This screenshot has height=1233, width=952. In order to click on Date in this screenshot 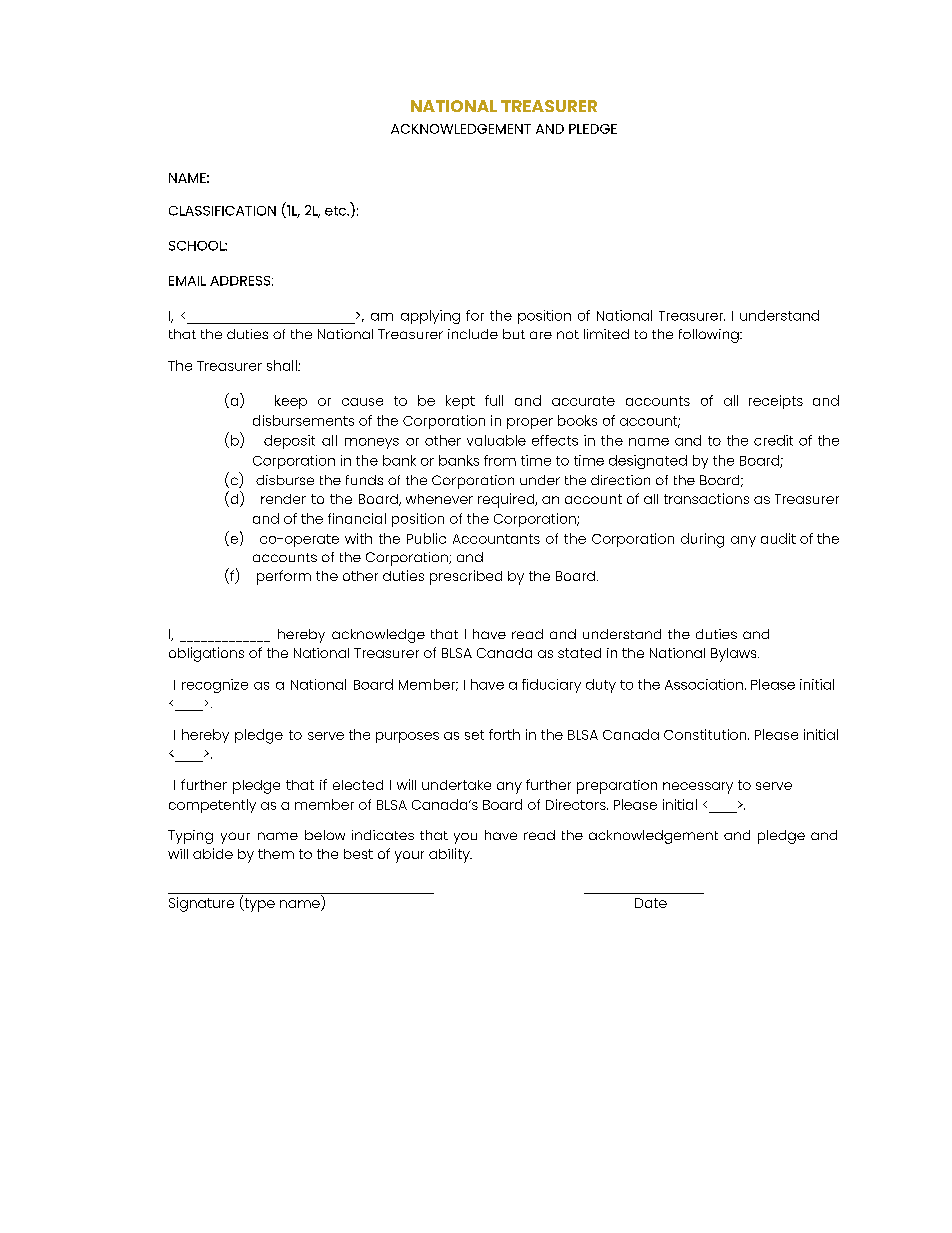, I will do `click(651, 903)`.
